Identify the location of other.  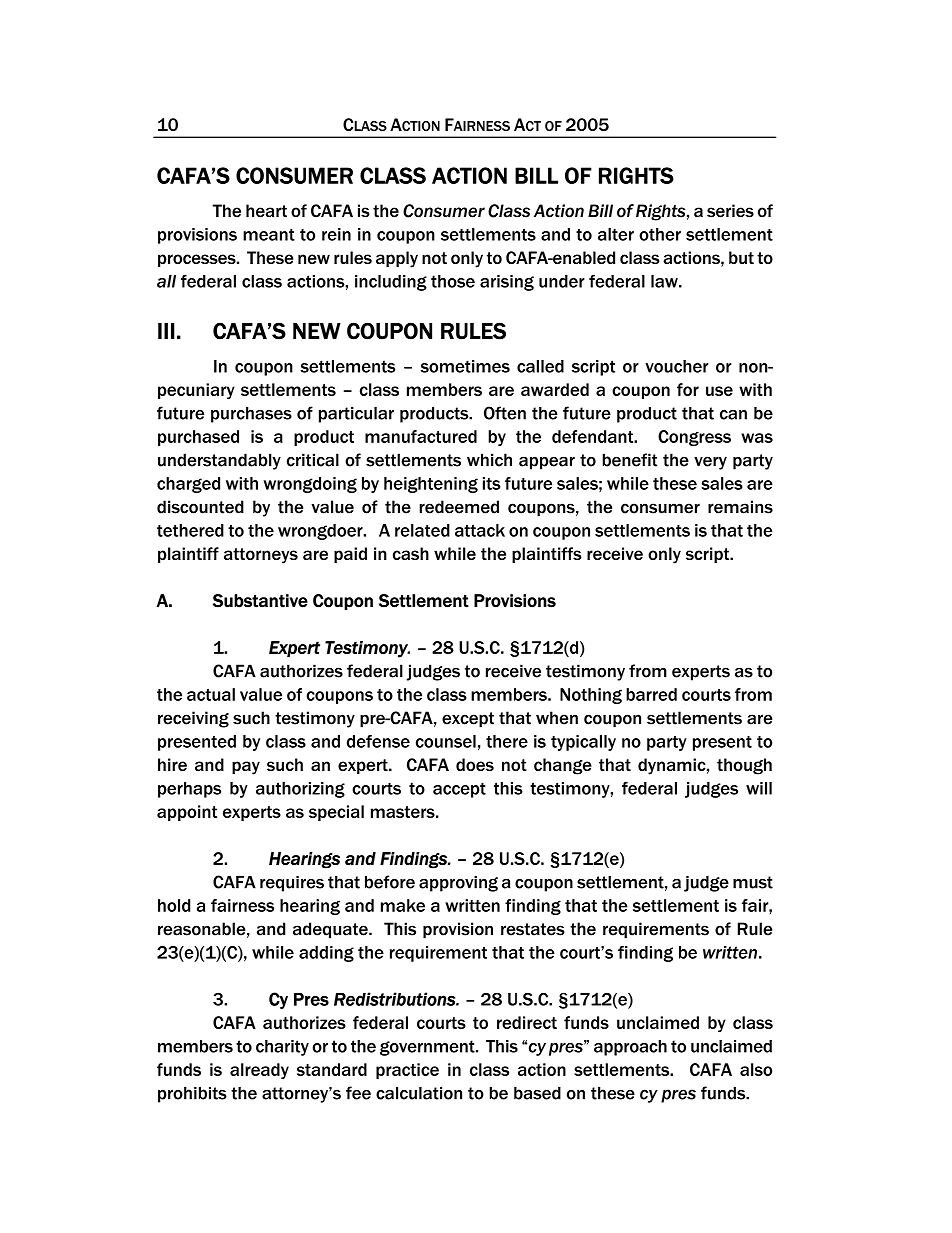
(660, 234).
